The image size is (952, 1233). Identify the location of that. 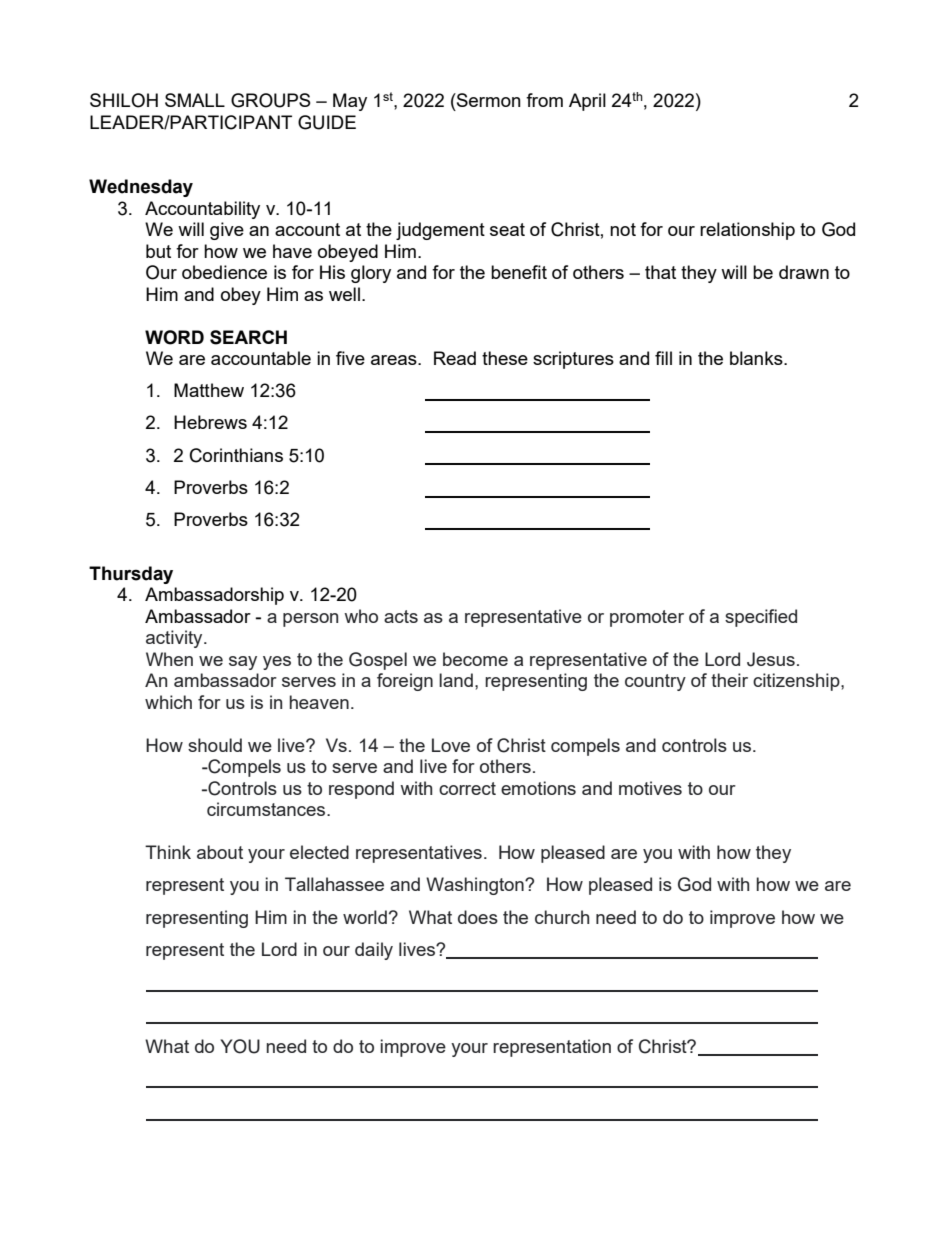
(660, 272).
